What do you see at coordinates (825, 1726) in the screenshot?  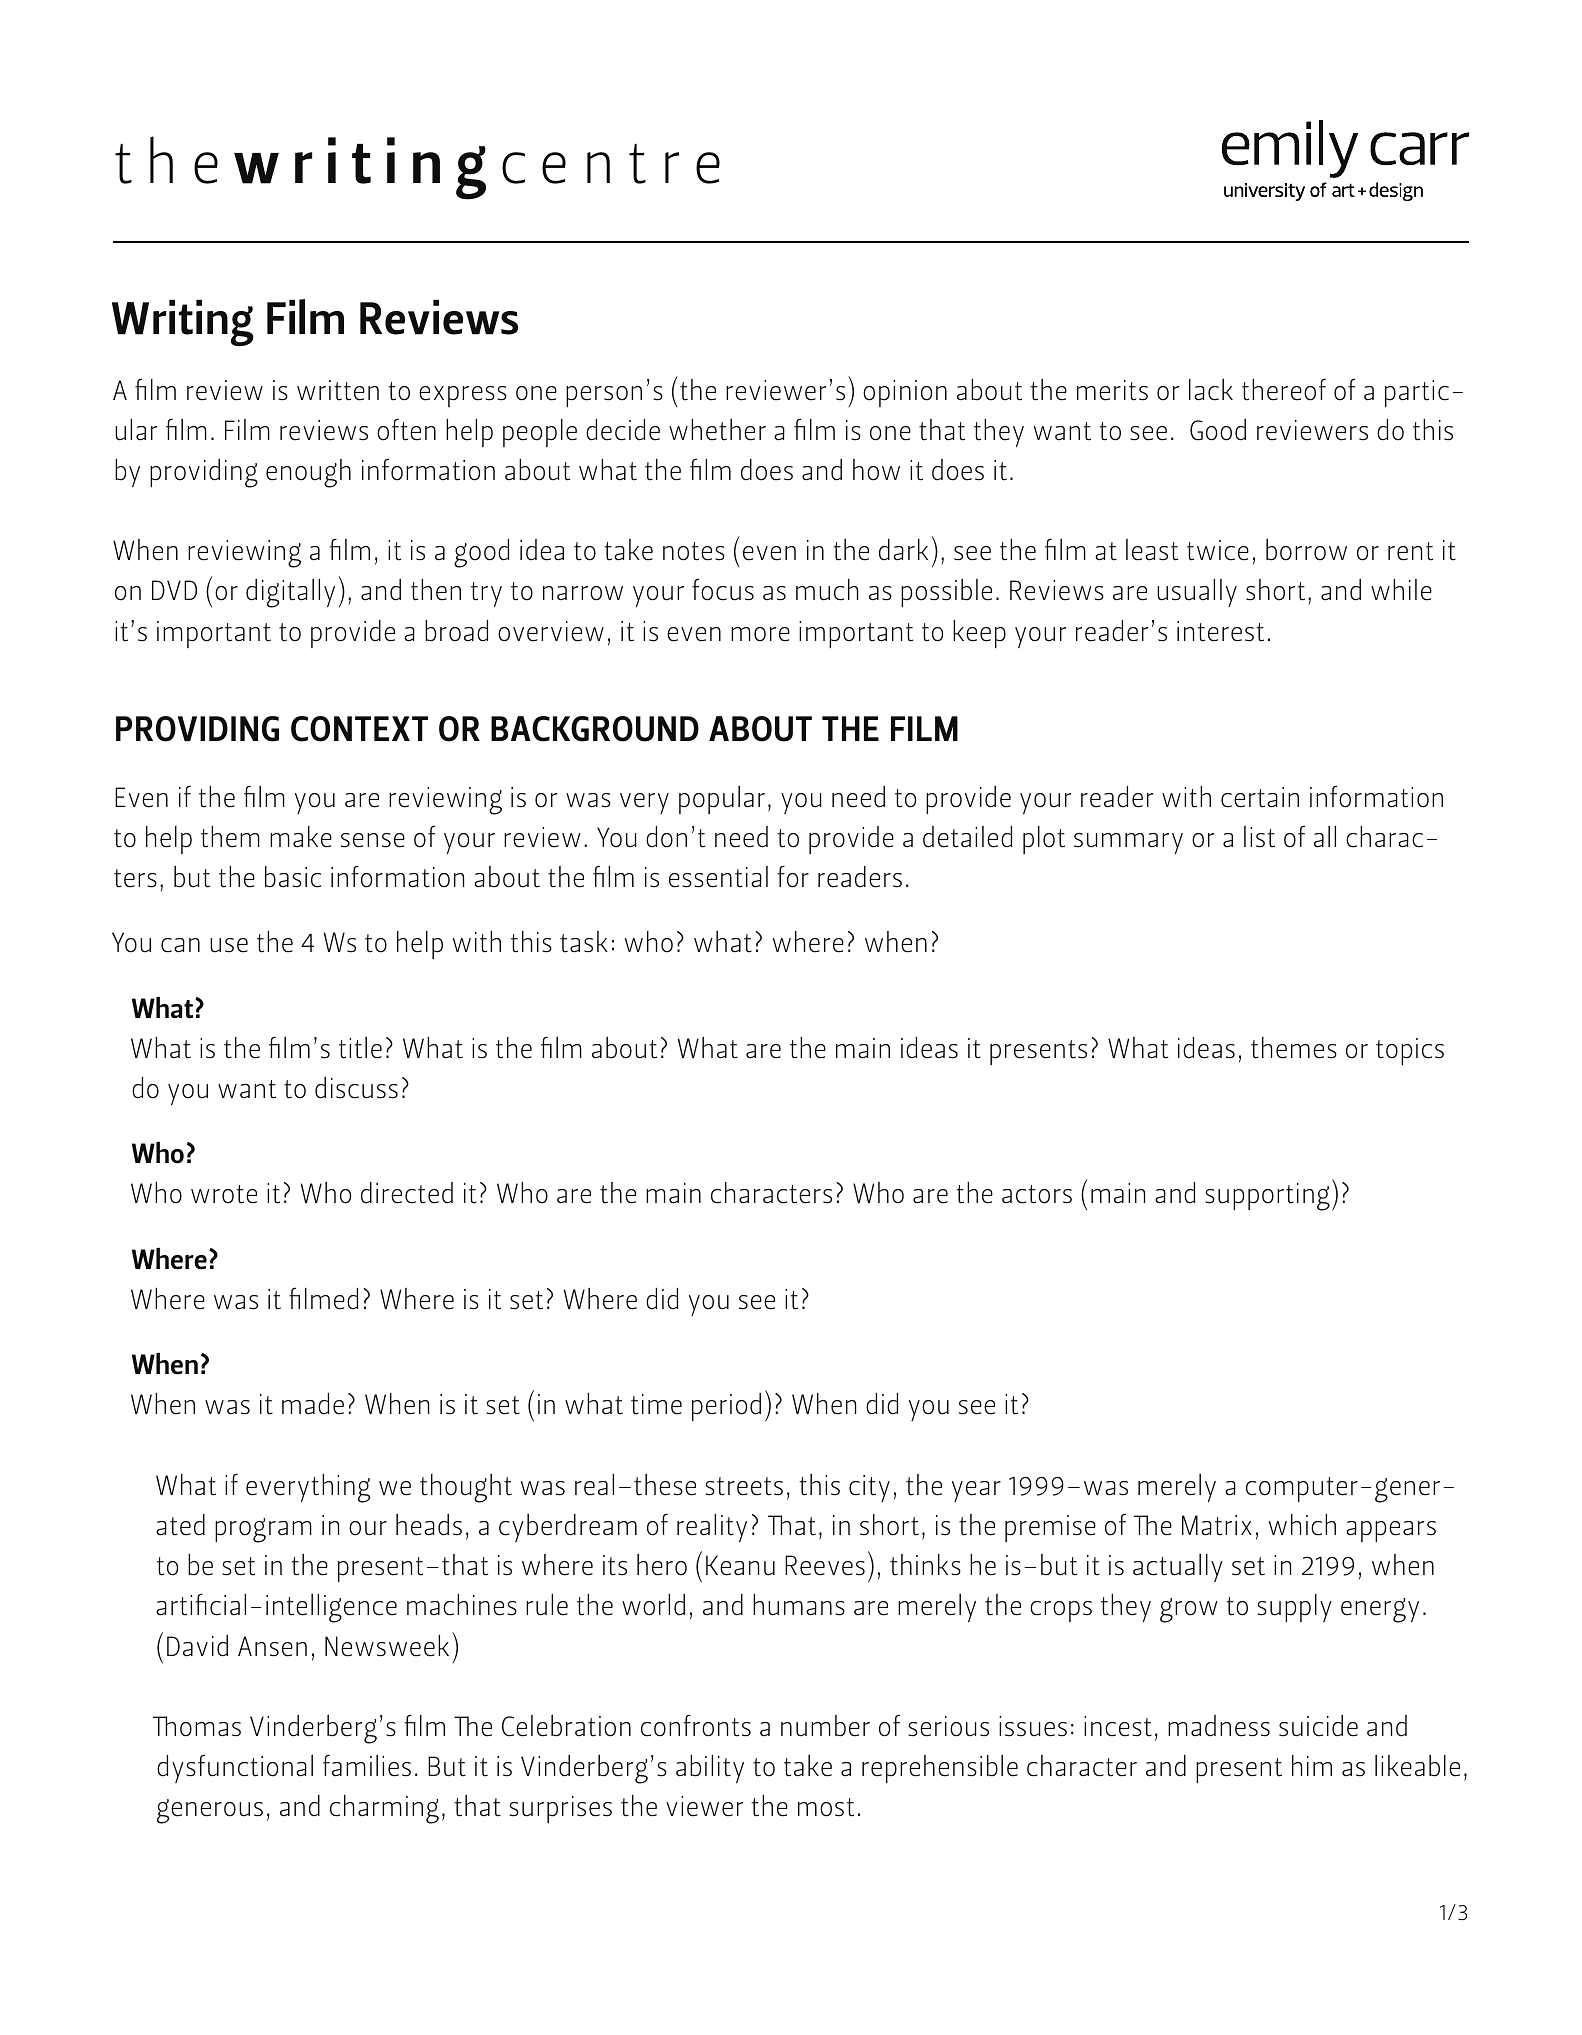 I see `number` at bounding box center [825, 1726].
